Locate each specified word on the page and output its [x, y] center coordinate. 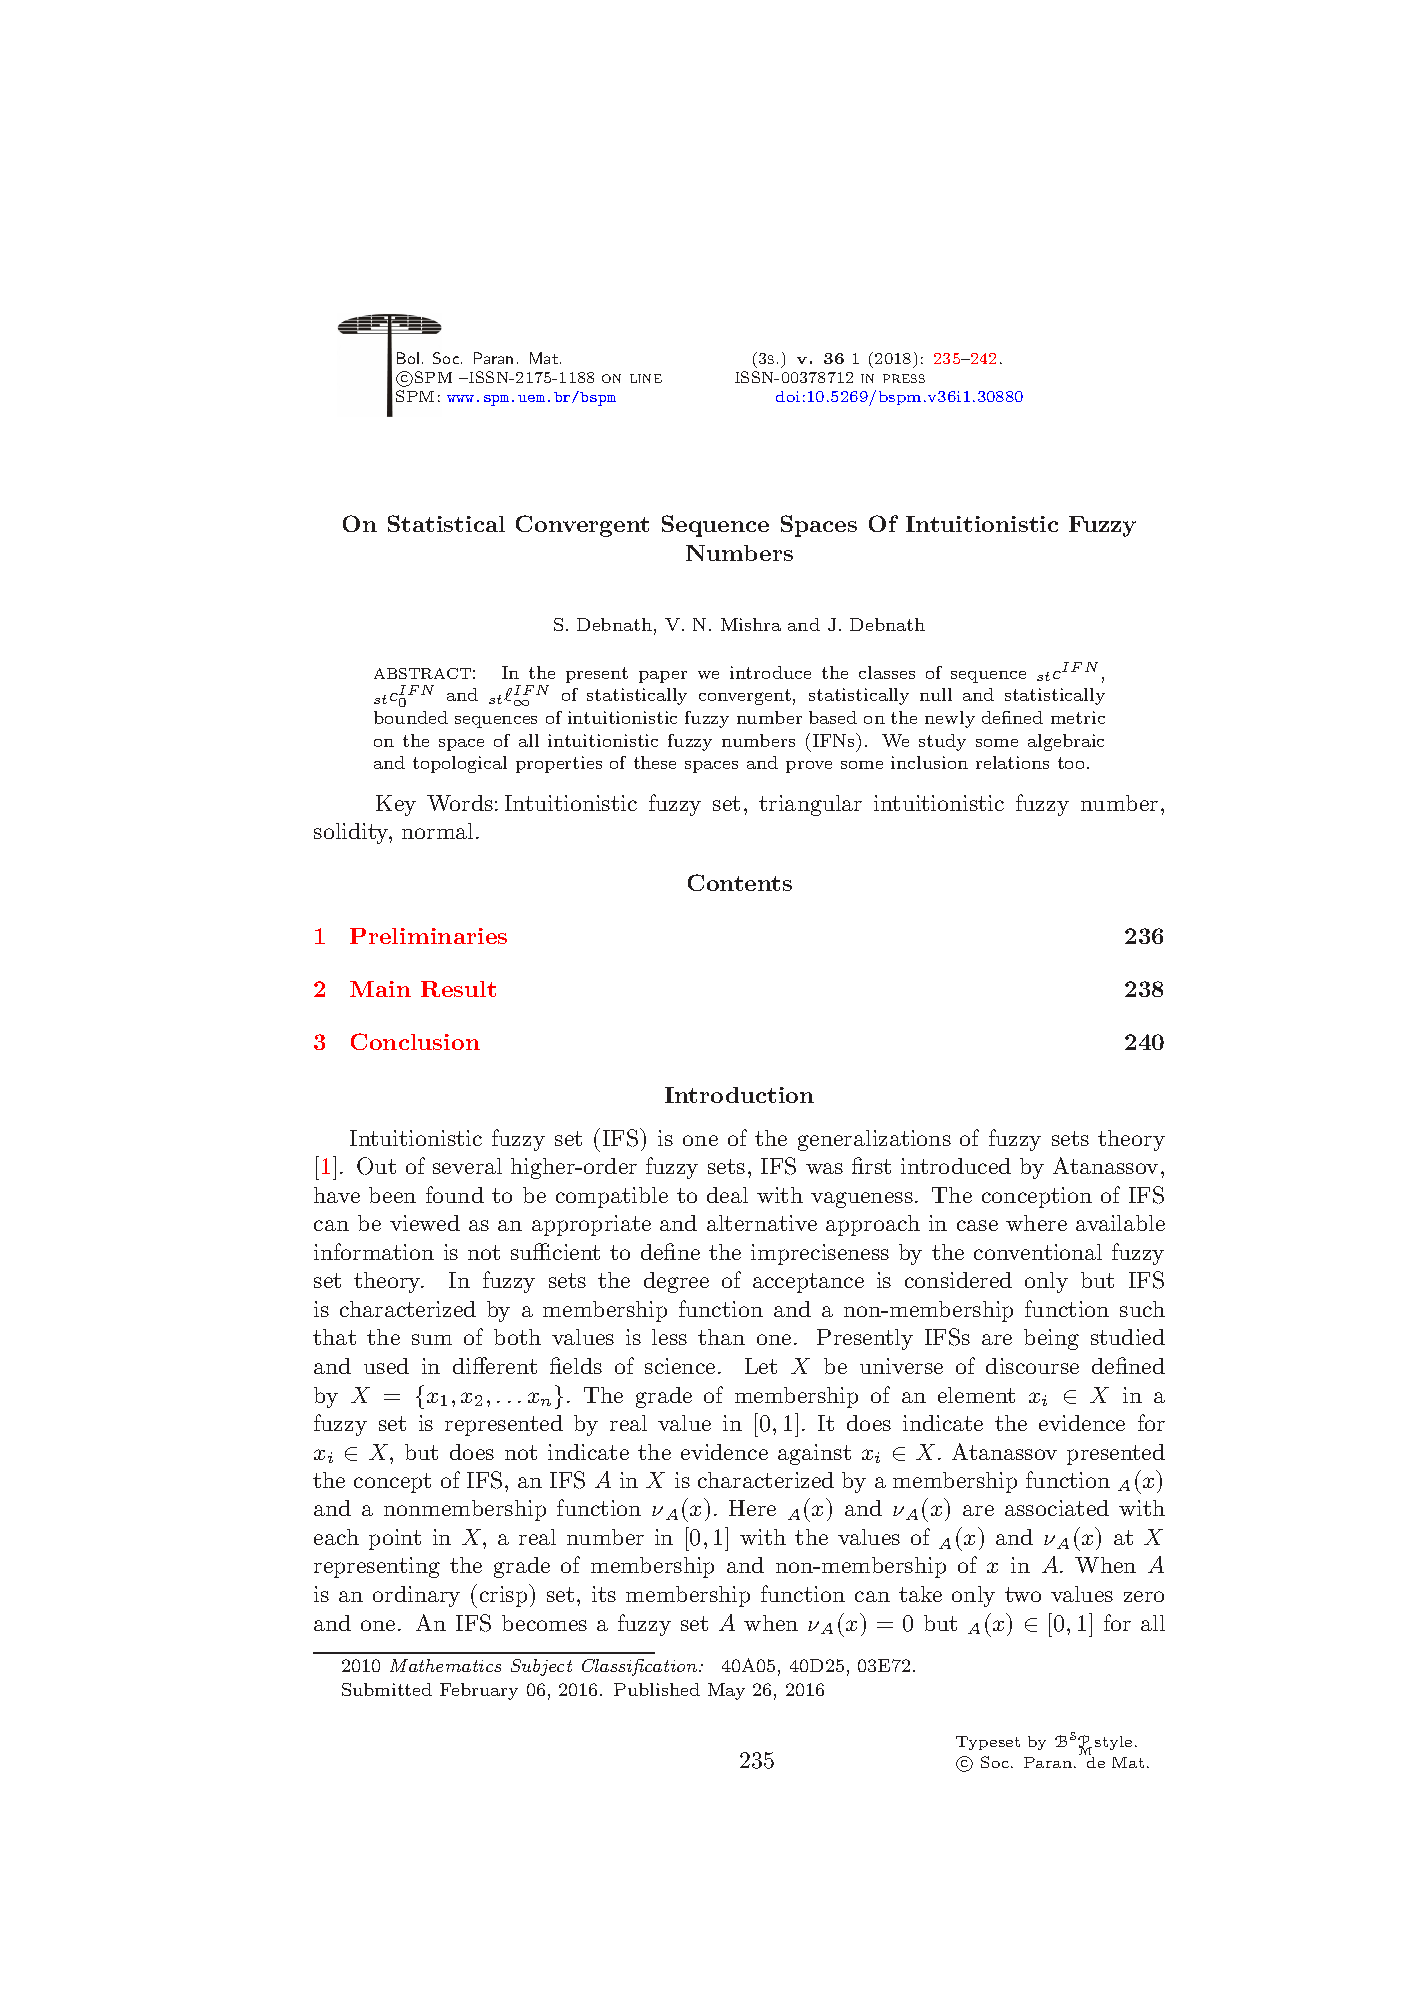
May [726, 1691]
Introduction [739, 1095]
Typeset [988, 1743]
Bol [408, 358]
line [646, 378]
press [904, 378]
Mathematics [445, 1665]
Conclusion [415, 1041]
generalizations [874, 1140]
